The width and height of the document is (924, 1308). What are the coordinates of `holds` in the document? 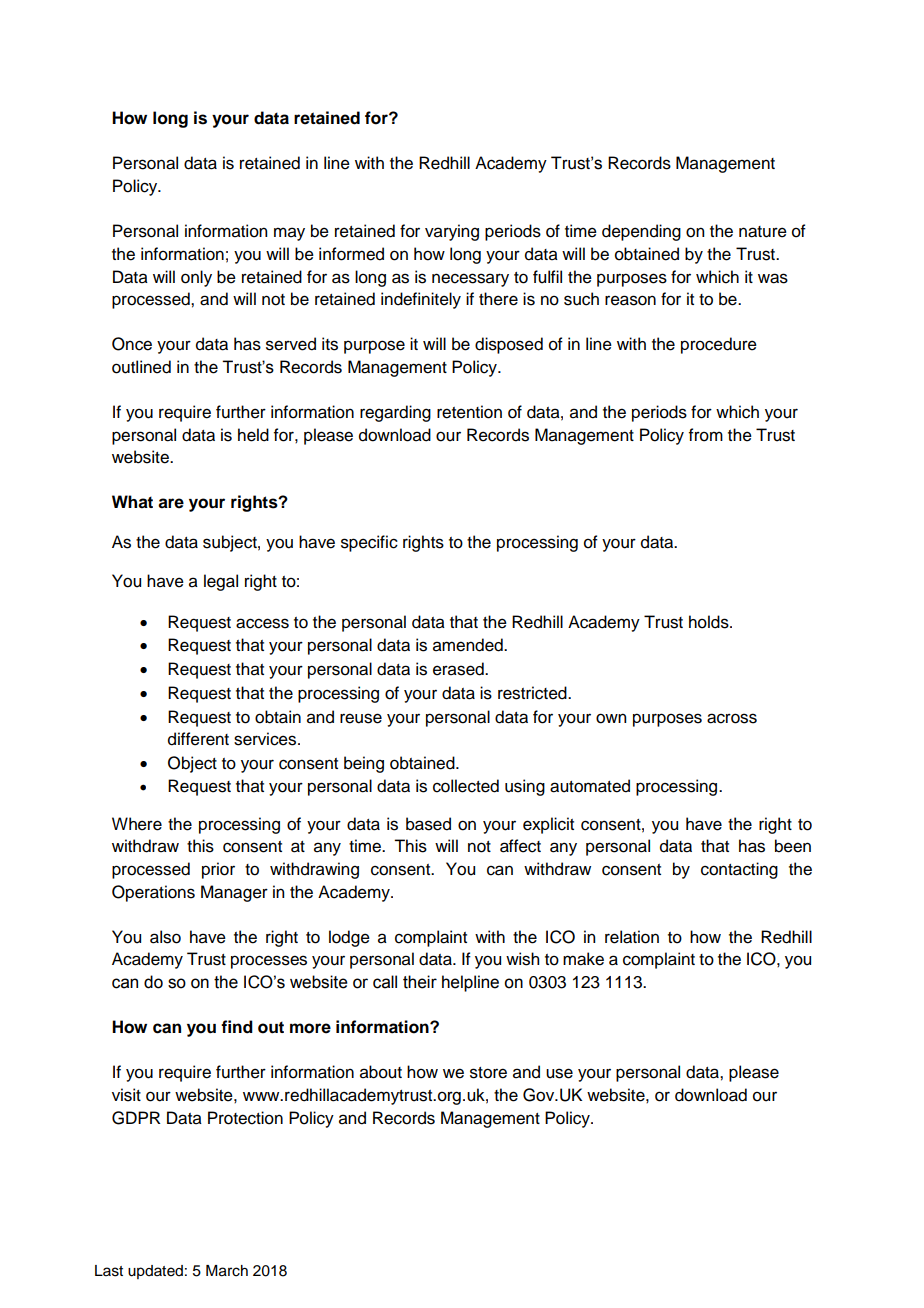 It's located at (710, 622).
